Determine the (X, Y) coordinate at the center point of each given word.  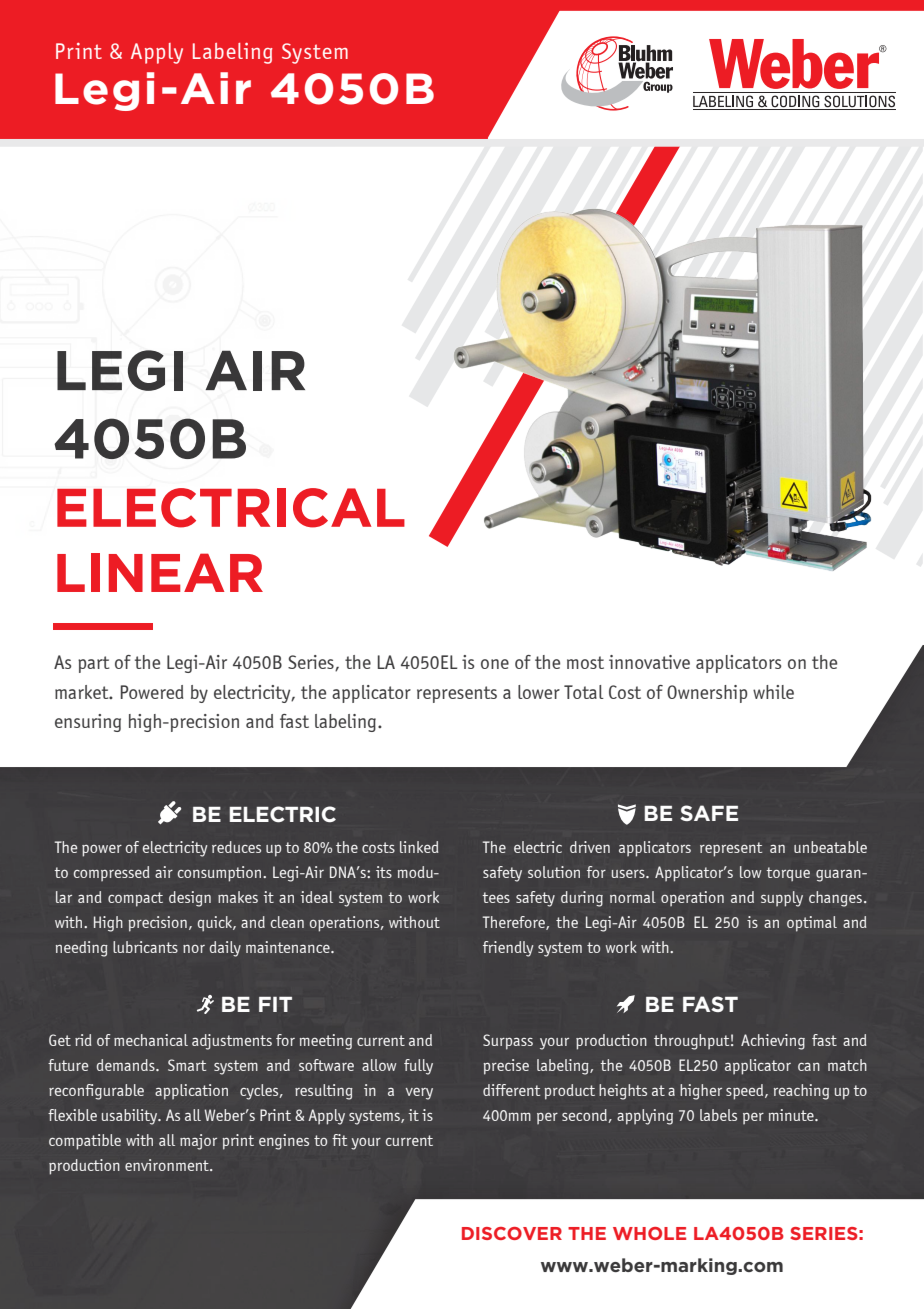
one (495, 664)
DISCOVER (512, 1233)
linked (419, 847)
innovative (649, 662)
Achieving (773, 1042)
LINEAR (160, 572)
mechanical (151, 1040)
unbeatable (830, 847)
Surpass (508, 1042)
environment (168, 1165)
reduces (236, 847)
